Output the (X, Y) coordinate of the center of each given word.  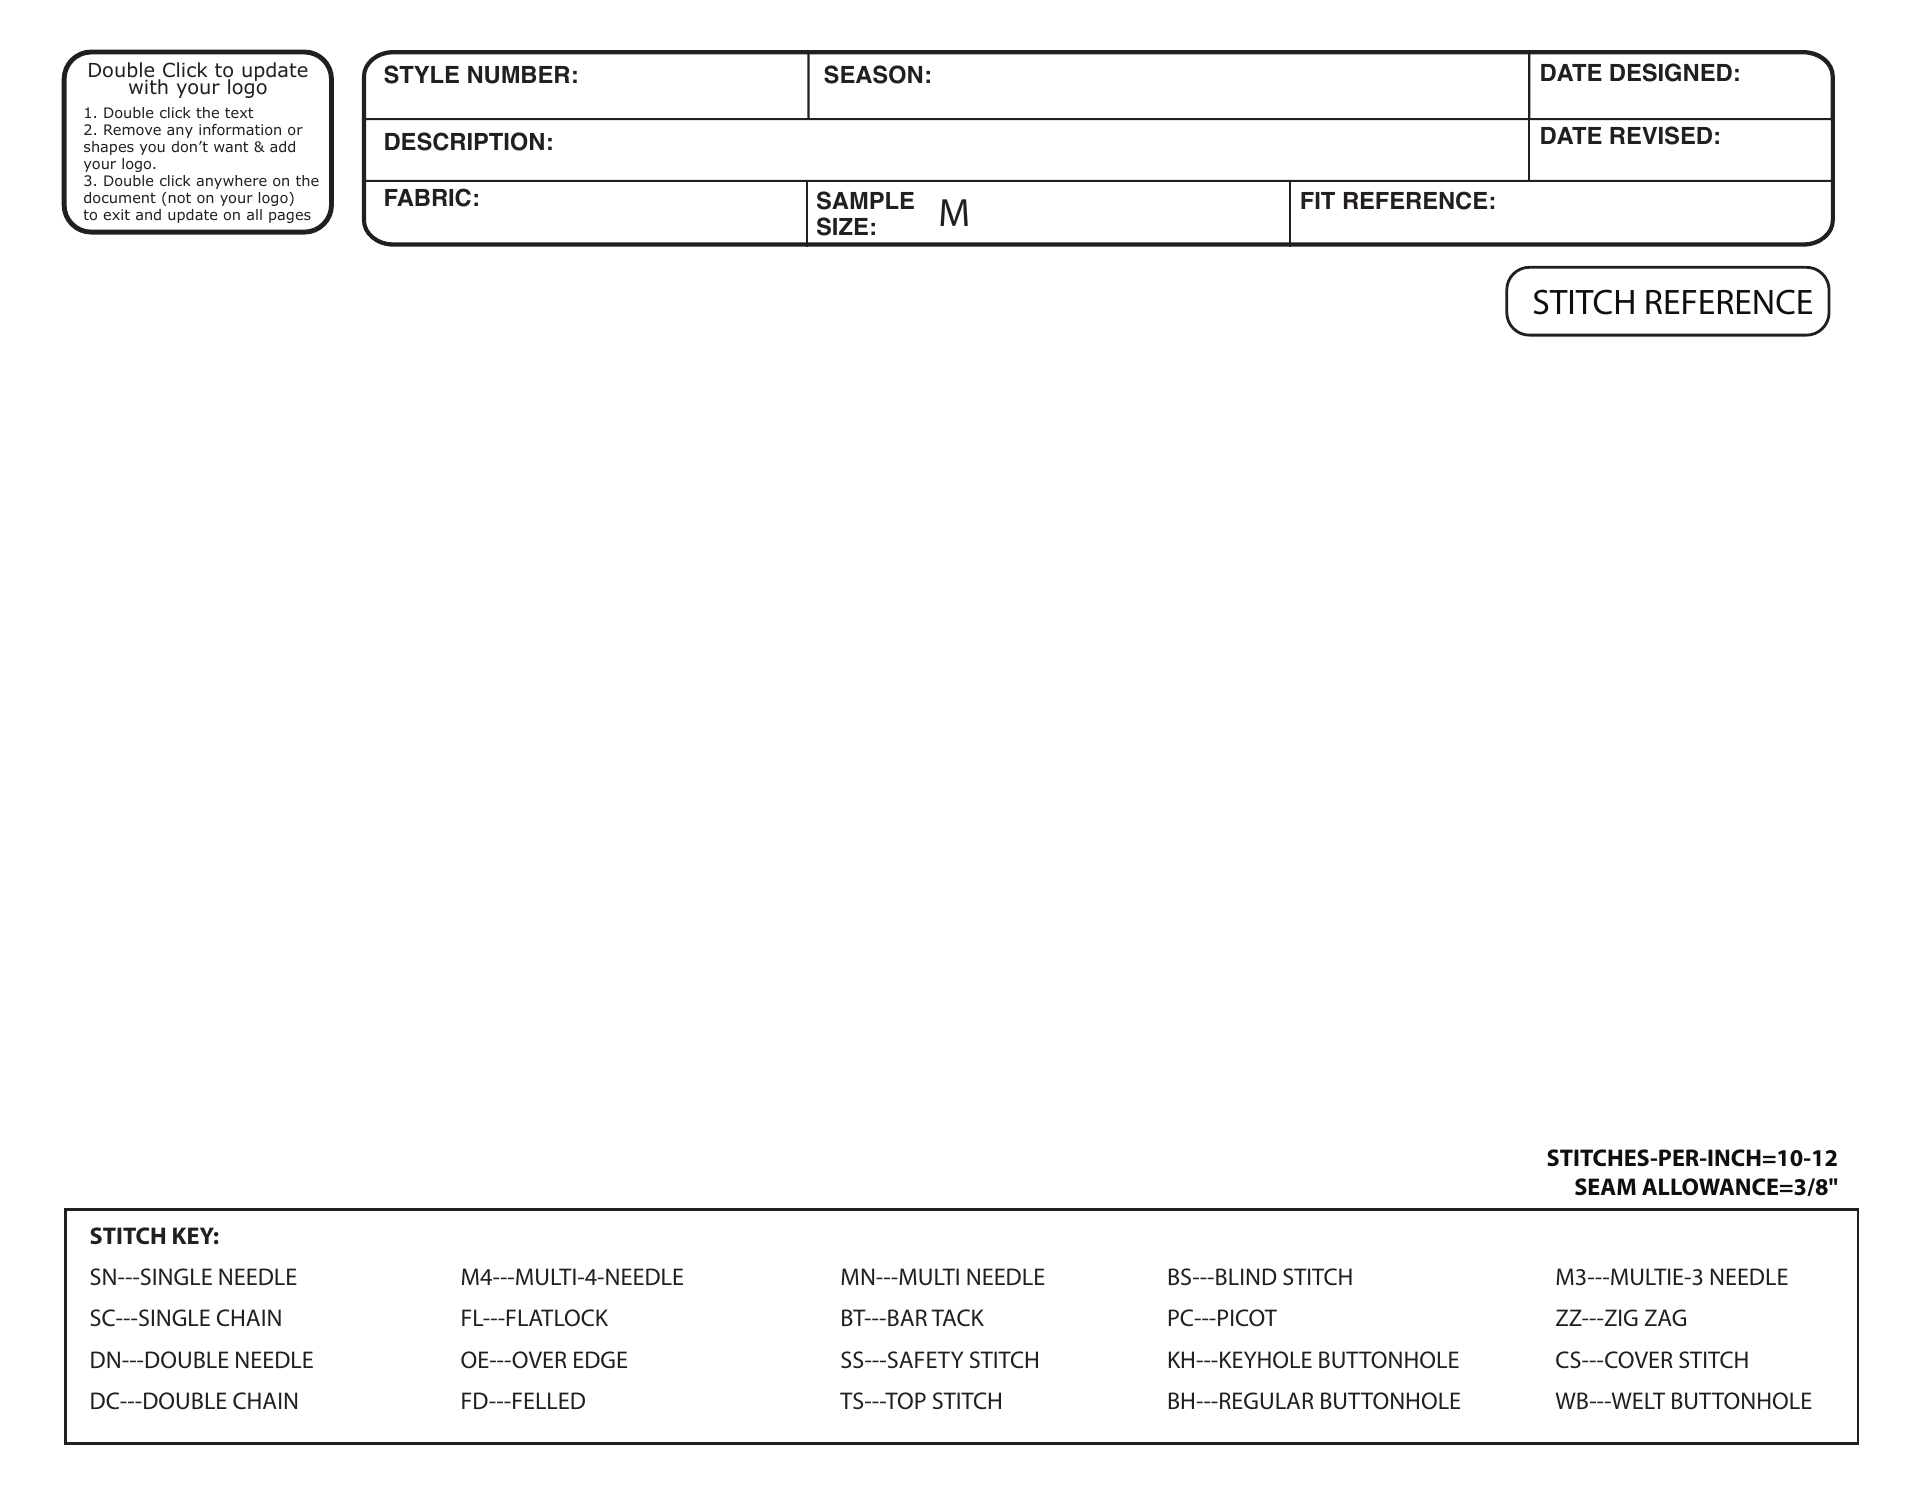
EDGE (600, 1359)
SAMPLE (865, 200)
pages (290, 217)
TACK (957, 1317)
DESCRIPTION (464, 141)
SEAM (1605, 1186)
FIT (1318, 200)
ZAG (1665, 1317)
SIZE (842, 226)
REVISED (1661, 135)
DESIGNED (1671, 72)
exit (117, 214)
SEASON (873, 74)
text (239, 113)
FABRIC (428, 197)
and (148, 214)
